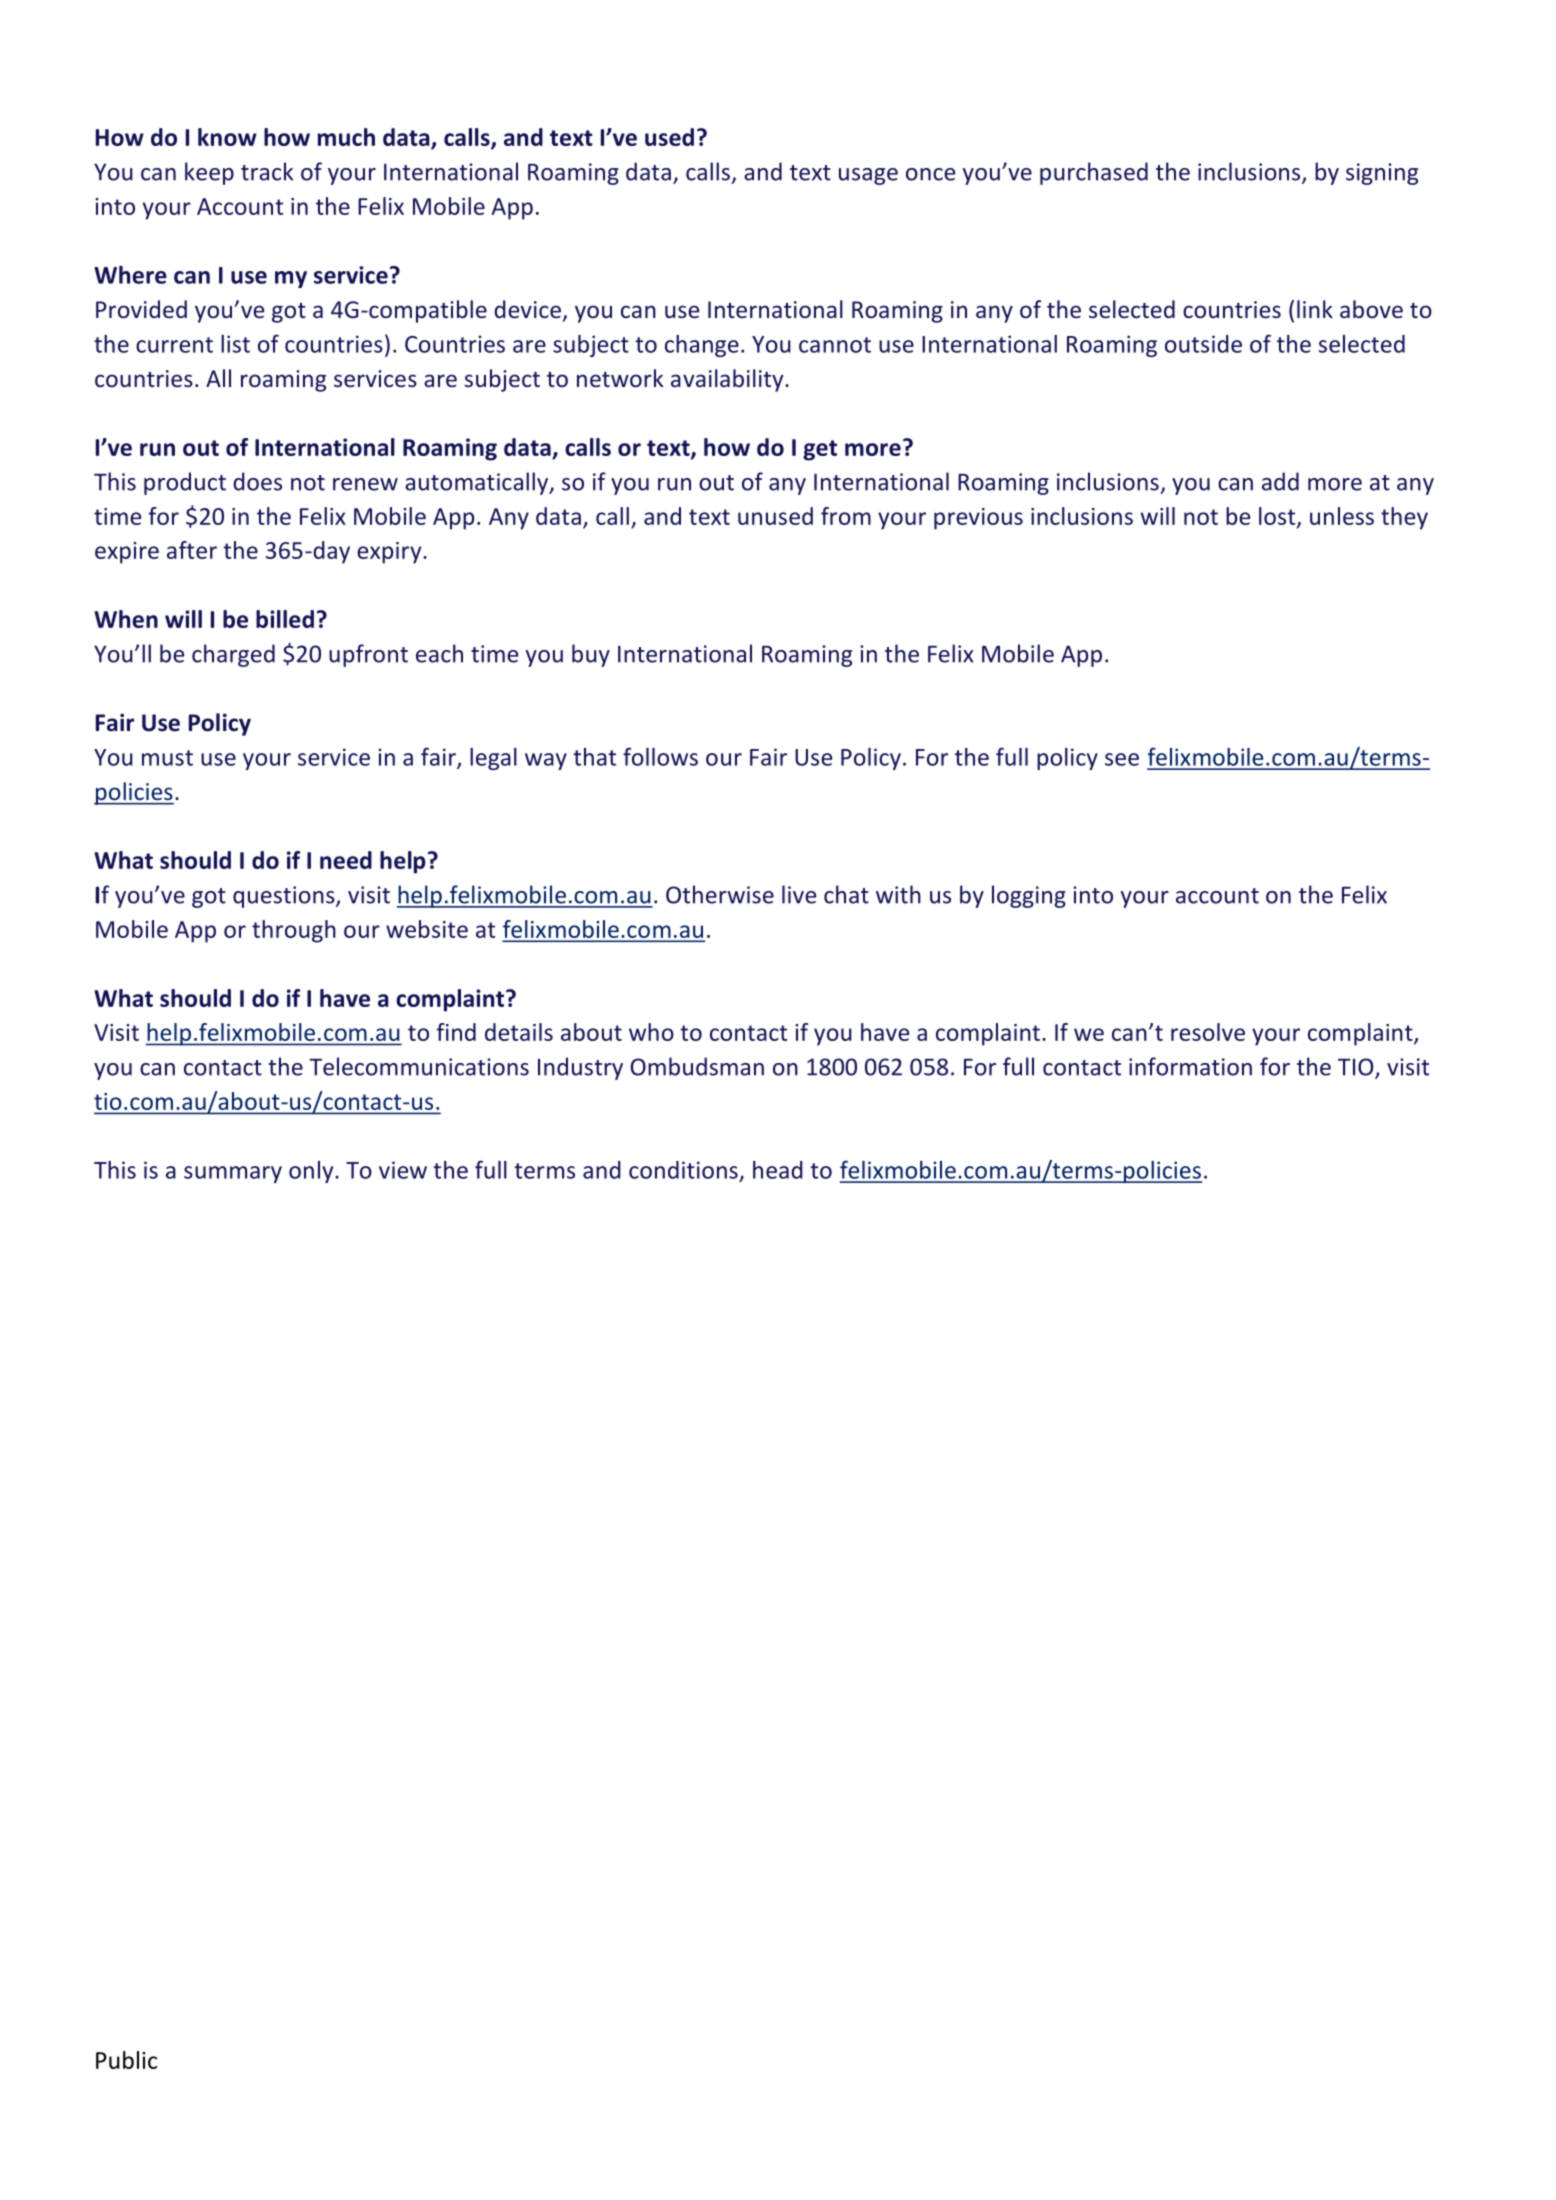 The image size is (1556, 2200). I want to click on need, so click(346, 860).
